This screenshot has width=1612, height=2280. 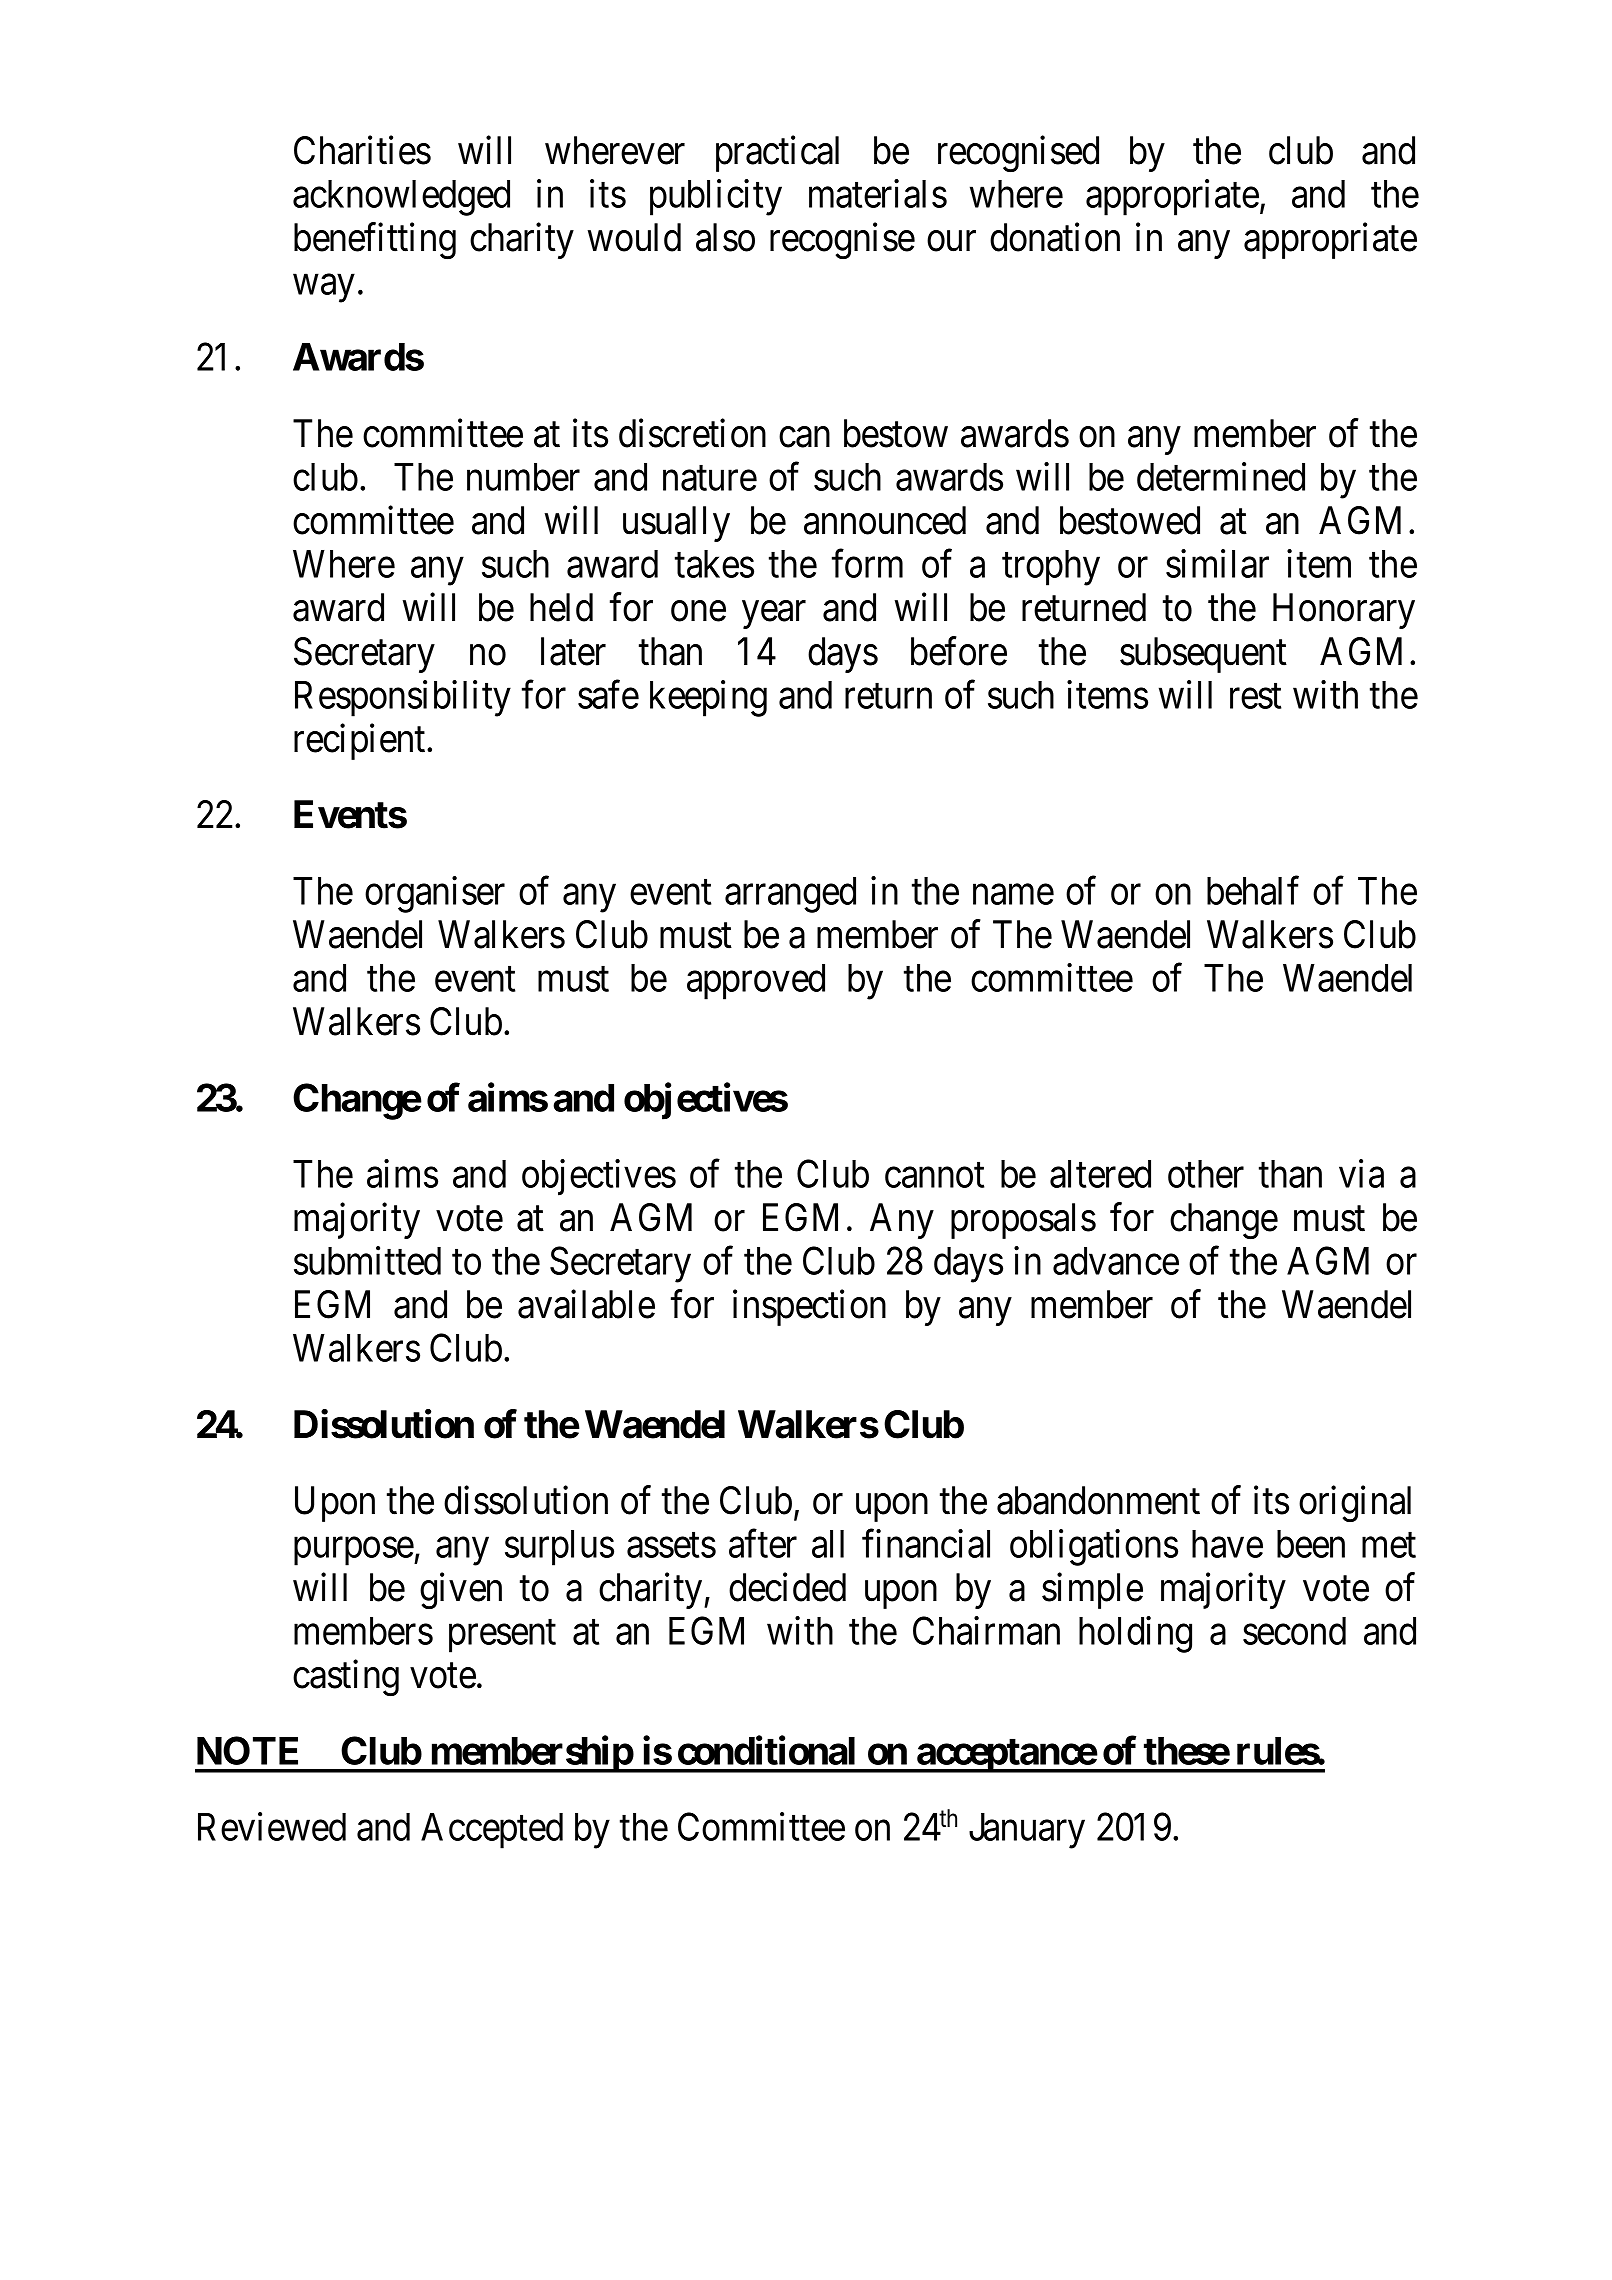 I want to click on inspection, so click(x=809, y=1308).
